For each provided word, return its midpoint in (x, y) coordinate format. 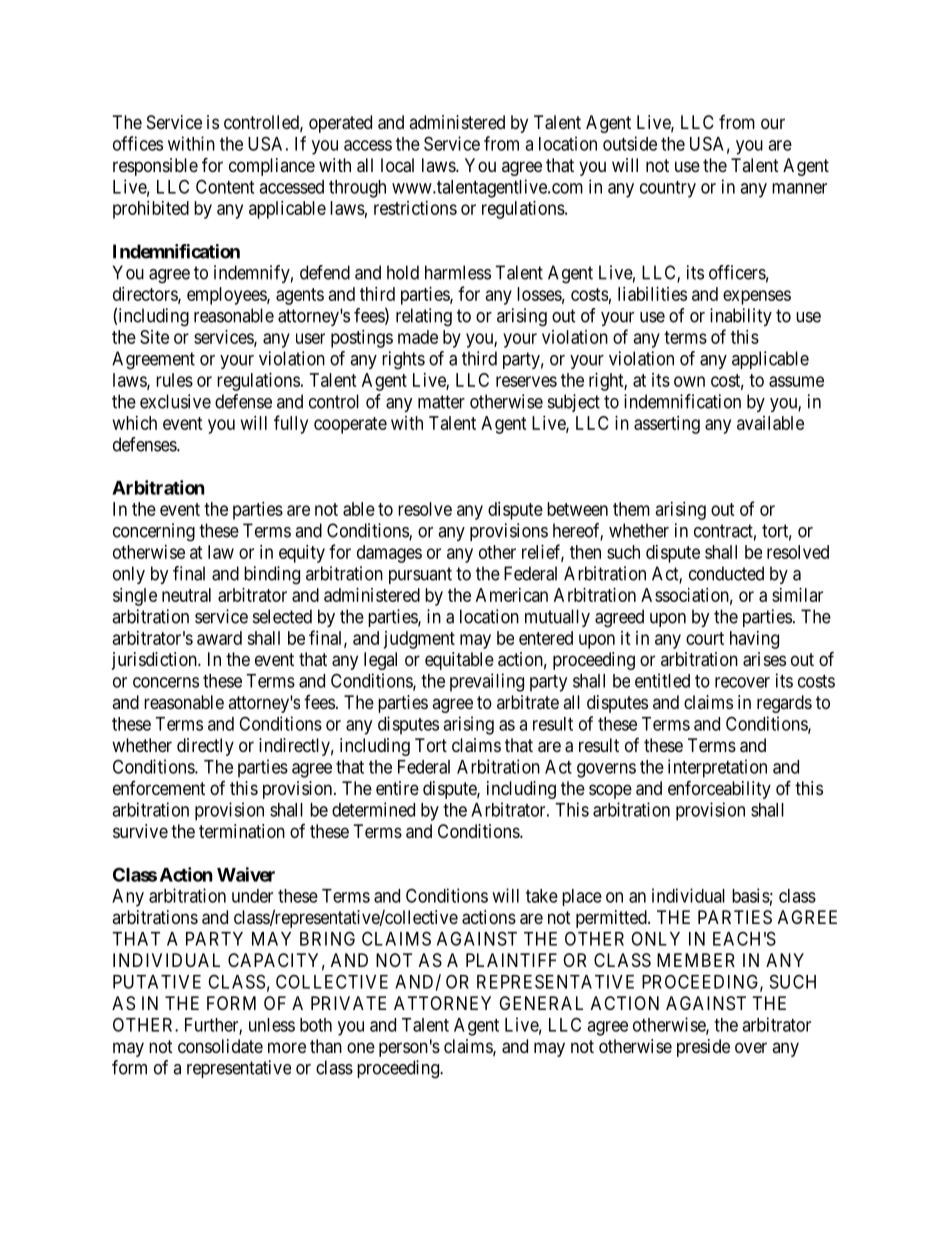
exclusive (175, 401)
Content (225, 186)
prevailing (487, 682)
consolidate (220, 1046)
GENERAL (541, 1003)
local (397, 165)
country (668, 189)
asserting (667, 425)
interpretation (717, 768)
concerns (166, 682)
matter (441, 402)
